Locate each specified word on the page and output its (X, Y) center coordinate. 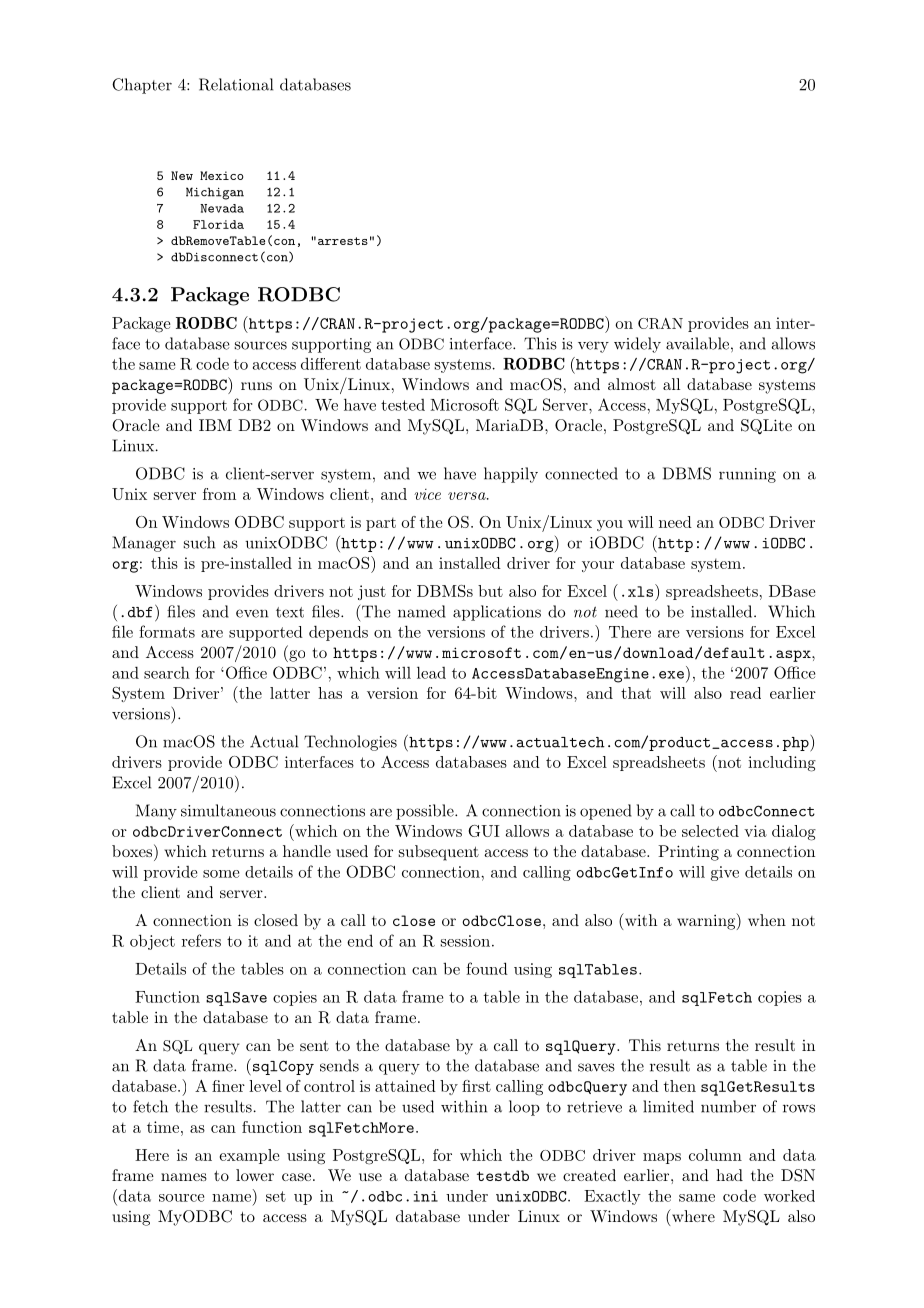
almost (632, 384)
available (697, 343)
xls (642, 590)
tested (403, 405)
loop (524, 1108)
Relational (236, 84)
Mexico (221, 175)
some (221, 874)
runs (256, 386)
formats (167, 631)
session (465, 941)
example (250, 1156)
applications (497, 613)
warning (707, 921)
